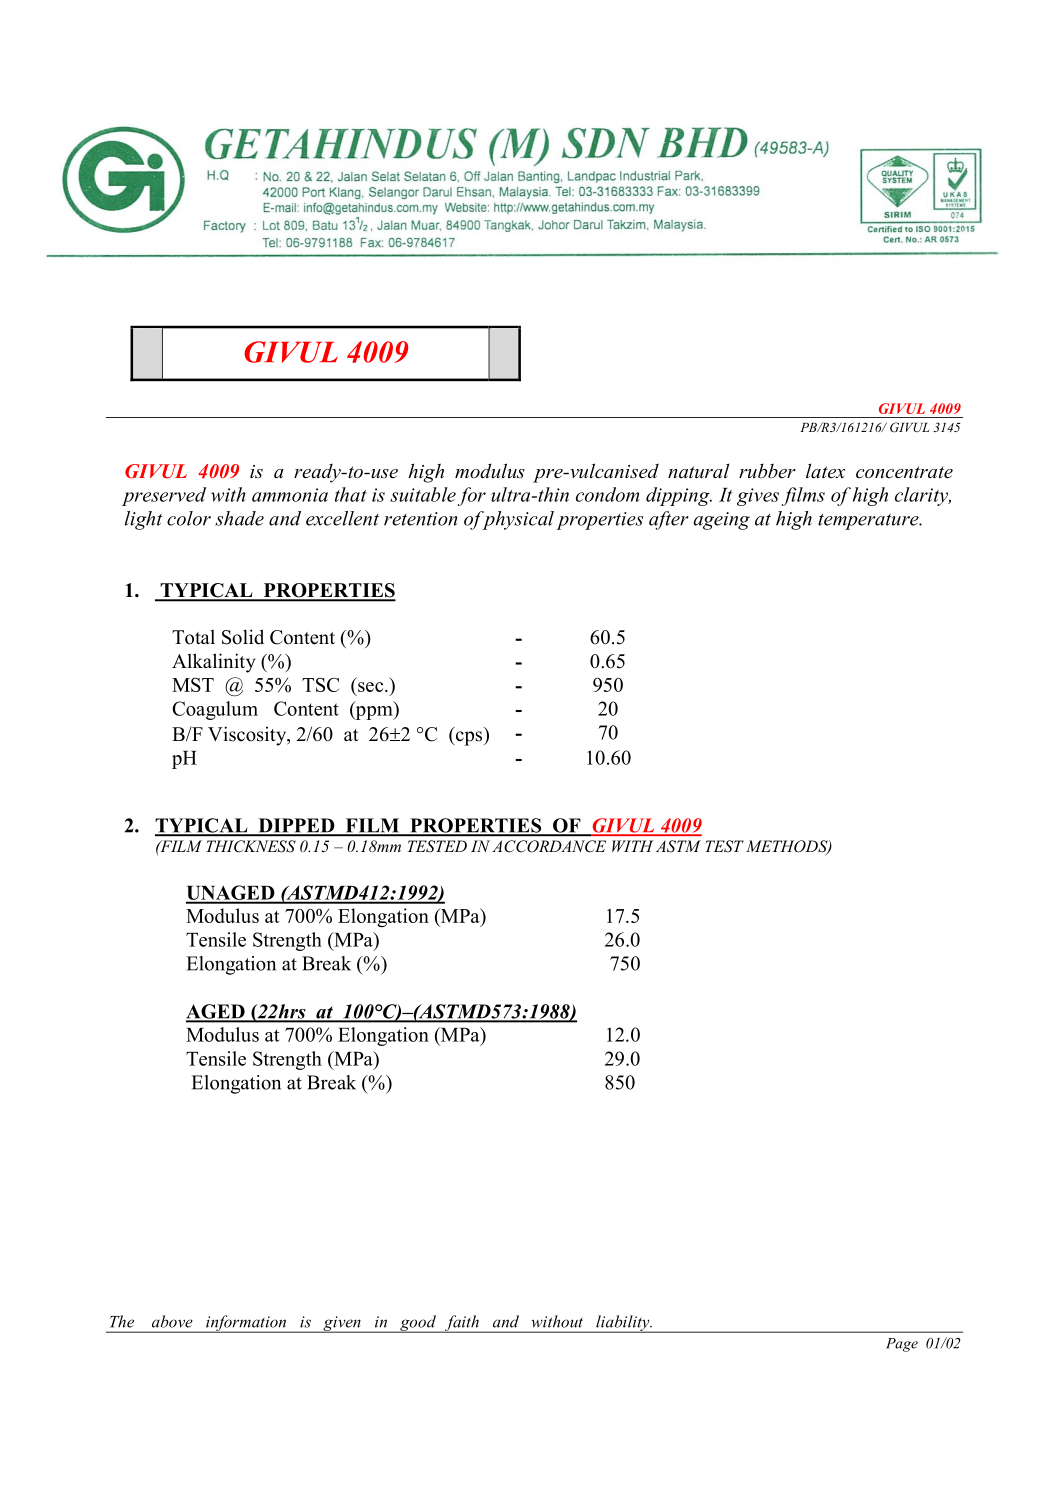  I want to click on latex, so click(825, 470).
